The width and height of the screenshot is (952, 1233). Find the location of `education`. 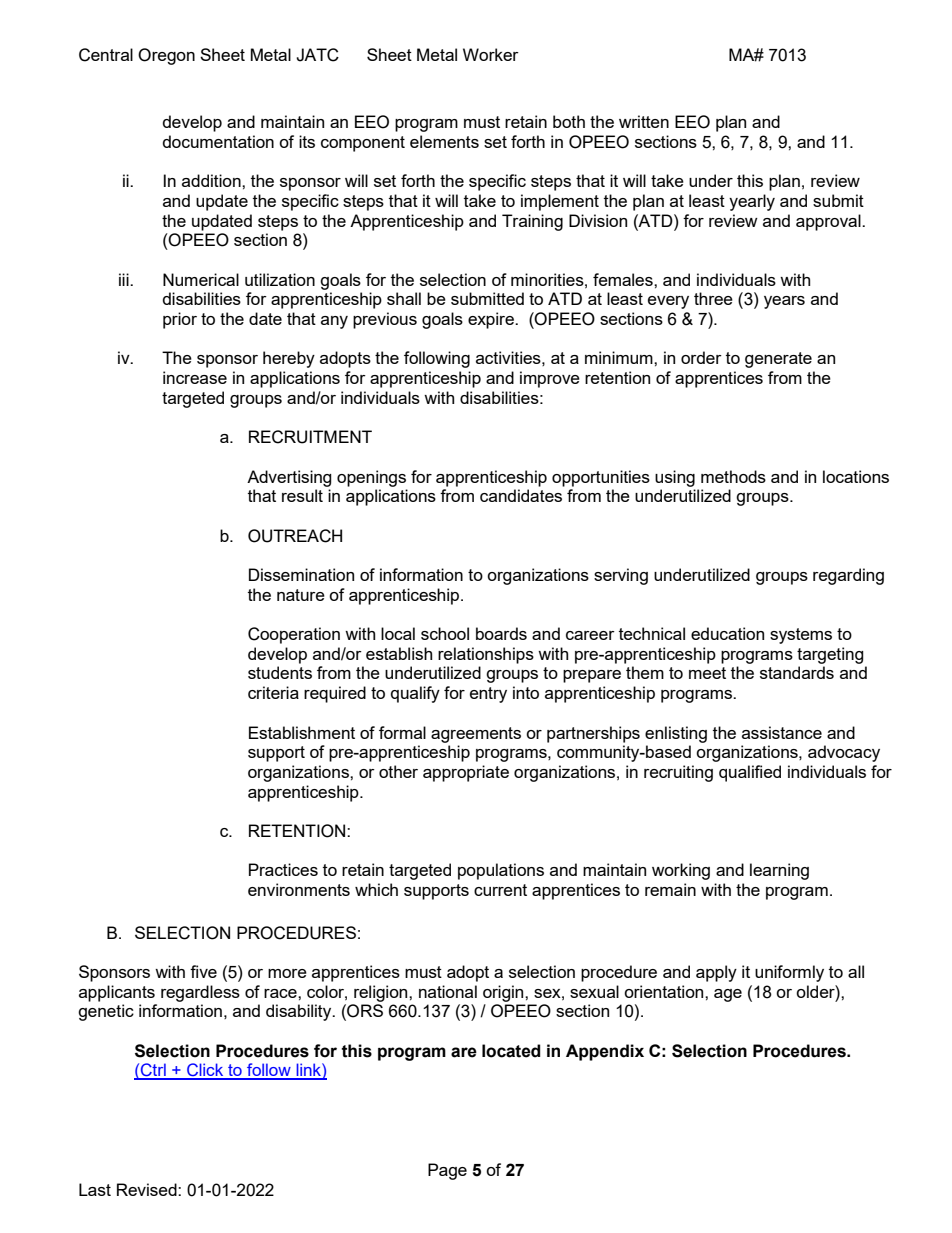

education is located at coordinates (727, 633).
